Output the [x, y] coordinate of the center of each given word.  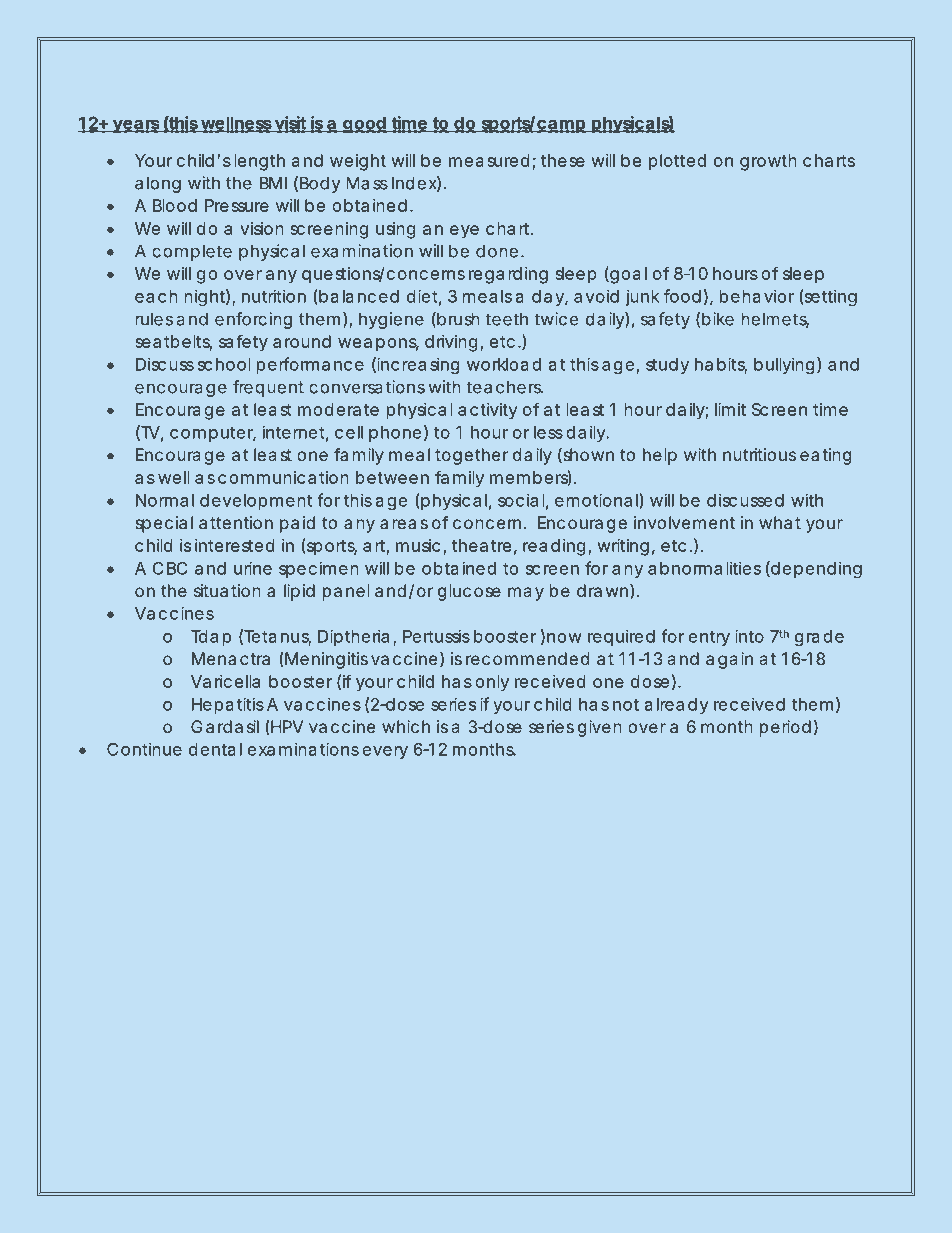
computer [213, 434]
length [260, 162]
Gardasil [225, 726]
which [406, 726]
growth [768, 162]
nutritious [759, 454]
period [785, 728]
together [472, 456]
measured [489, 160]
